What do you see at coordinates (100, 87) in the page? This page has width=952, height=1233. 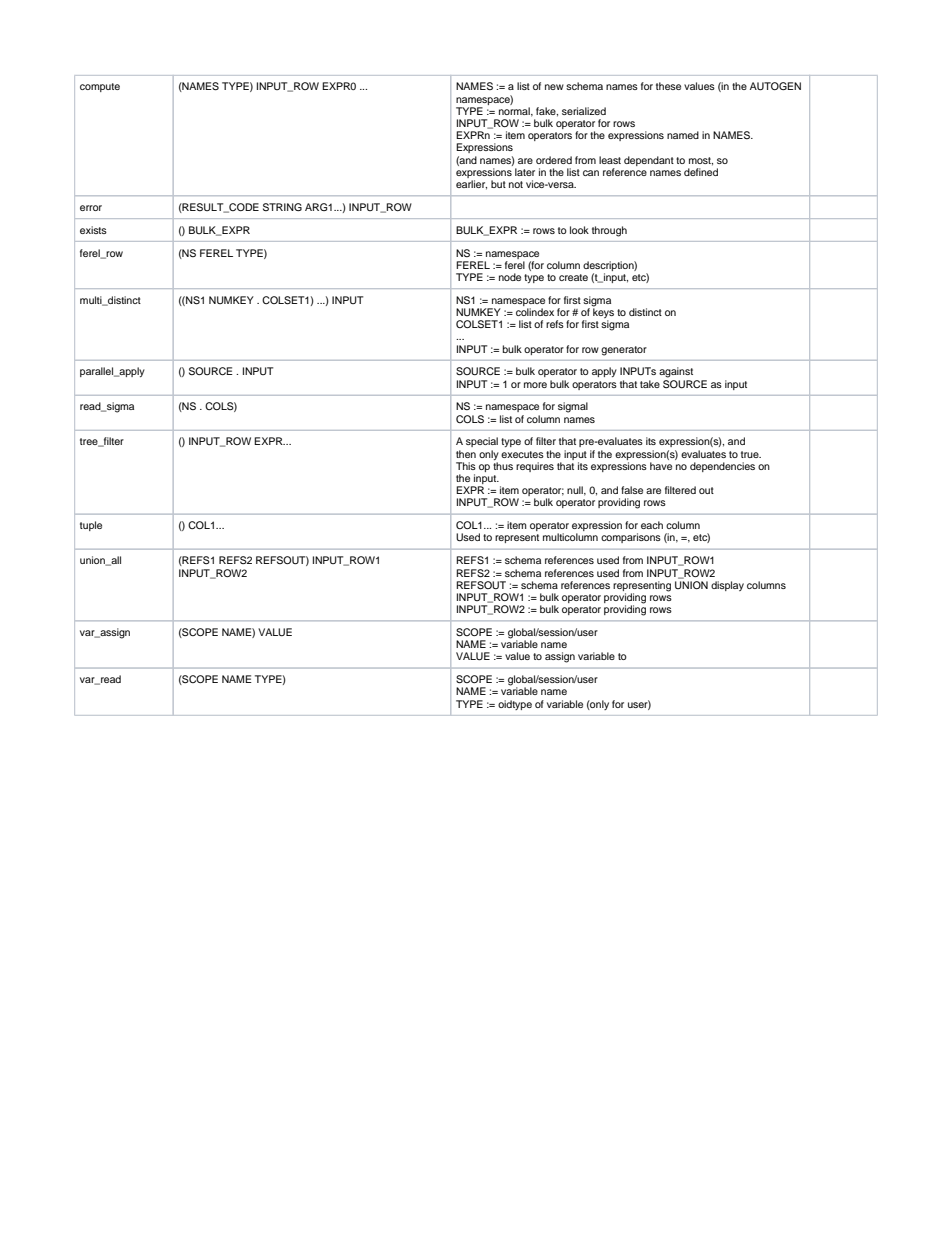 I see `compute` at bounding box center [100, 87].
